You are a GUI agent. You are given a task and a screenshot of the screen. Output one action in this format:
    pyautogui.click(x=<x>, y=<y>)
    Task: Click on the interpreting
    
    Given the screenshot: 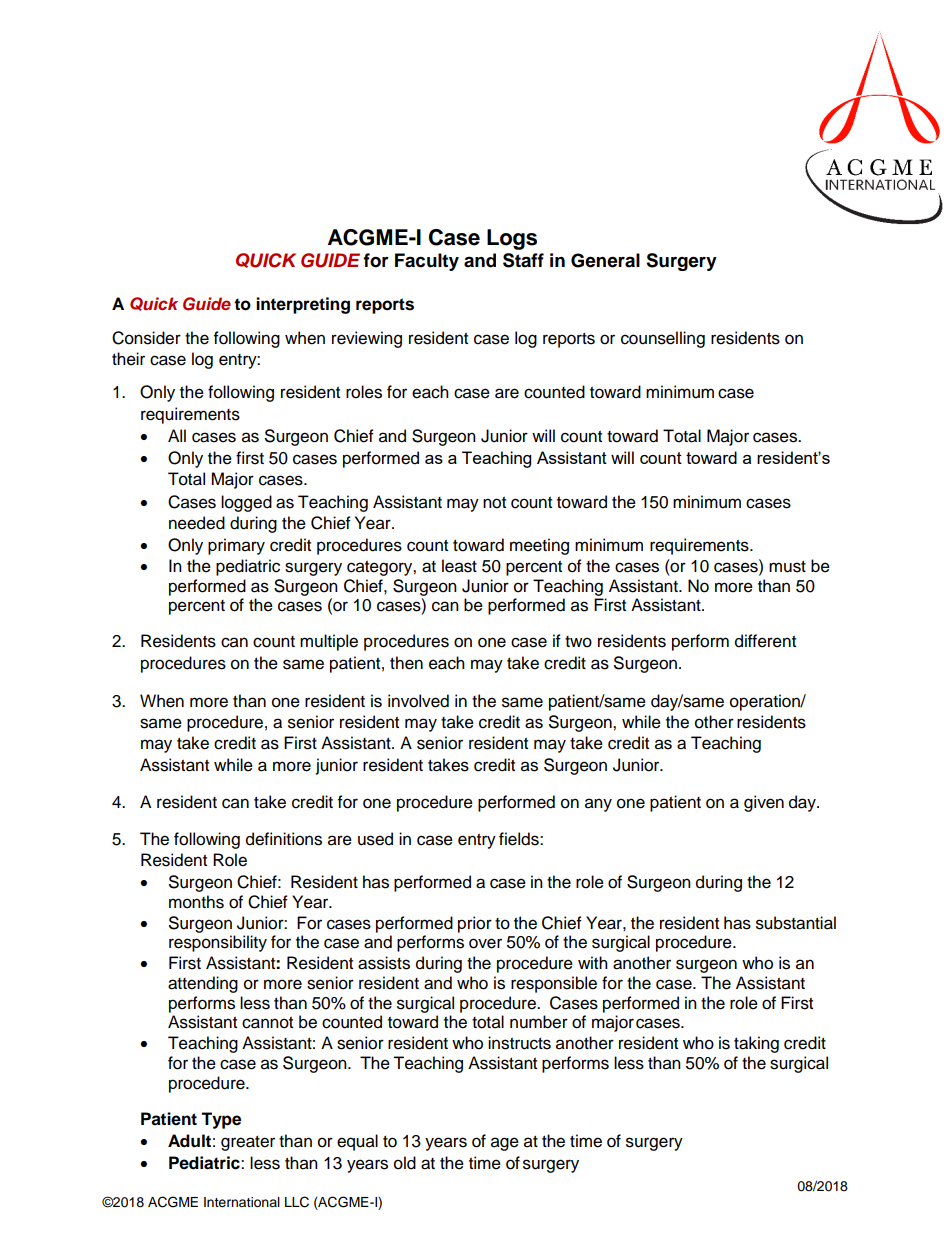 What is the action you would take?
    pyautogui.click(x=303, y=305)
